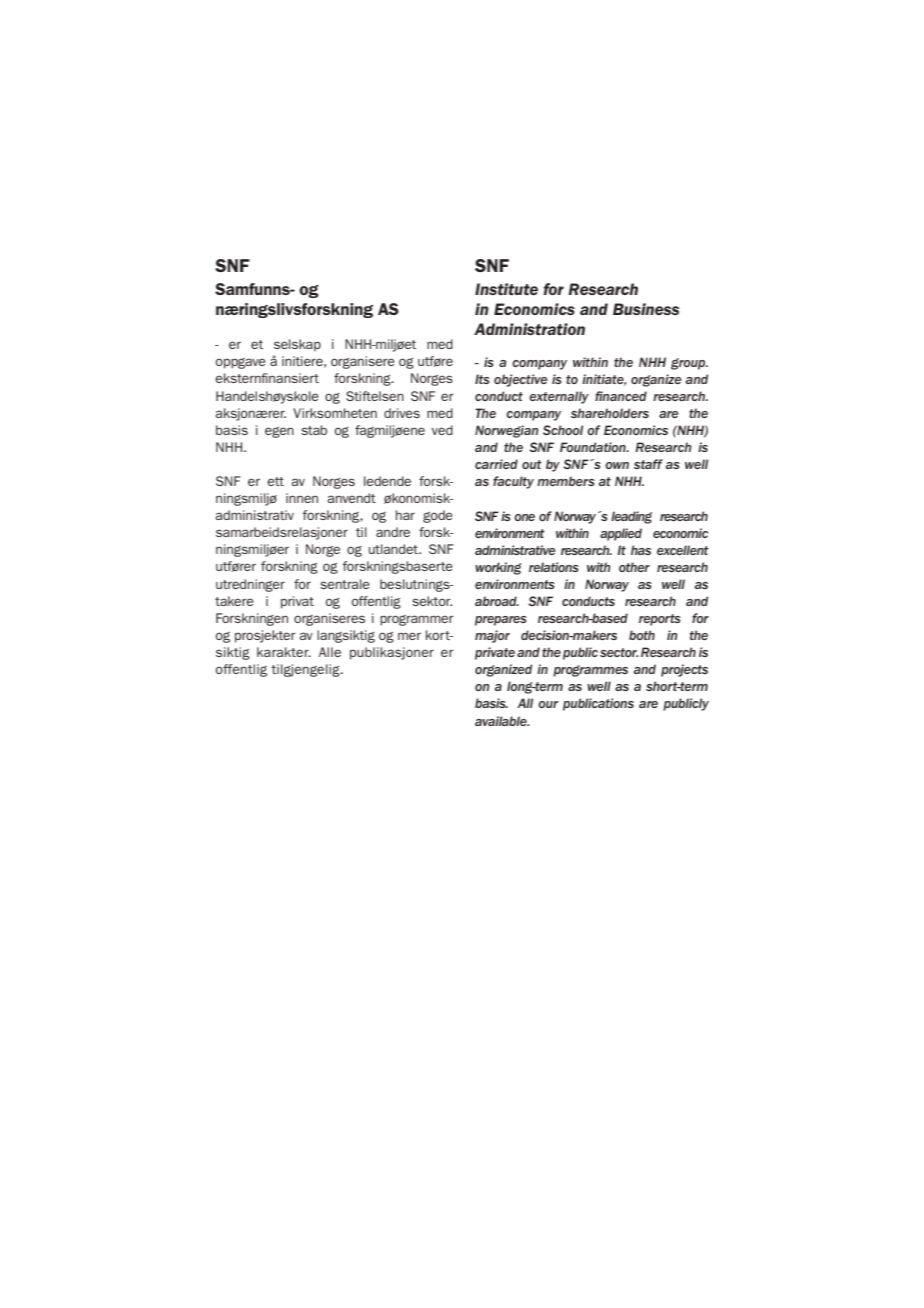  I want to click on projects, so click(684, 670).
